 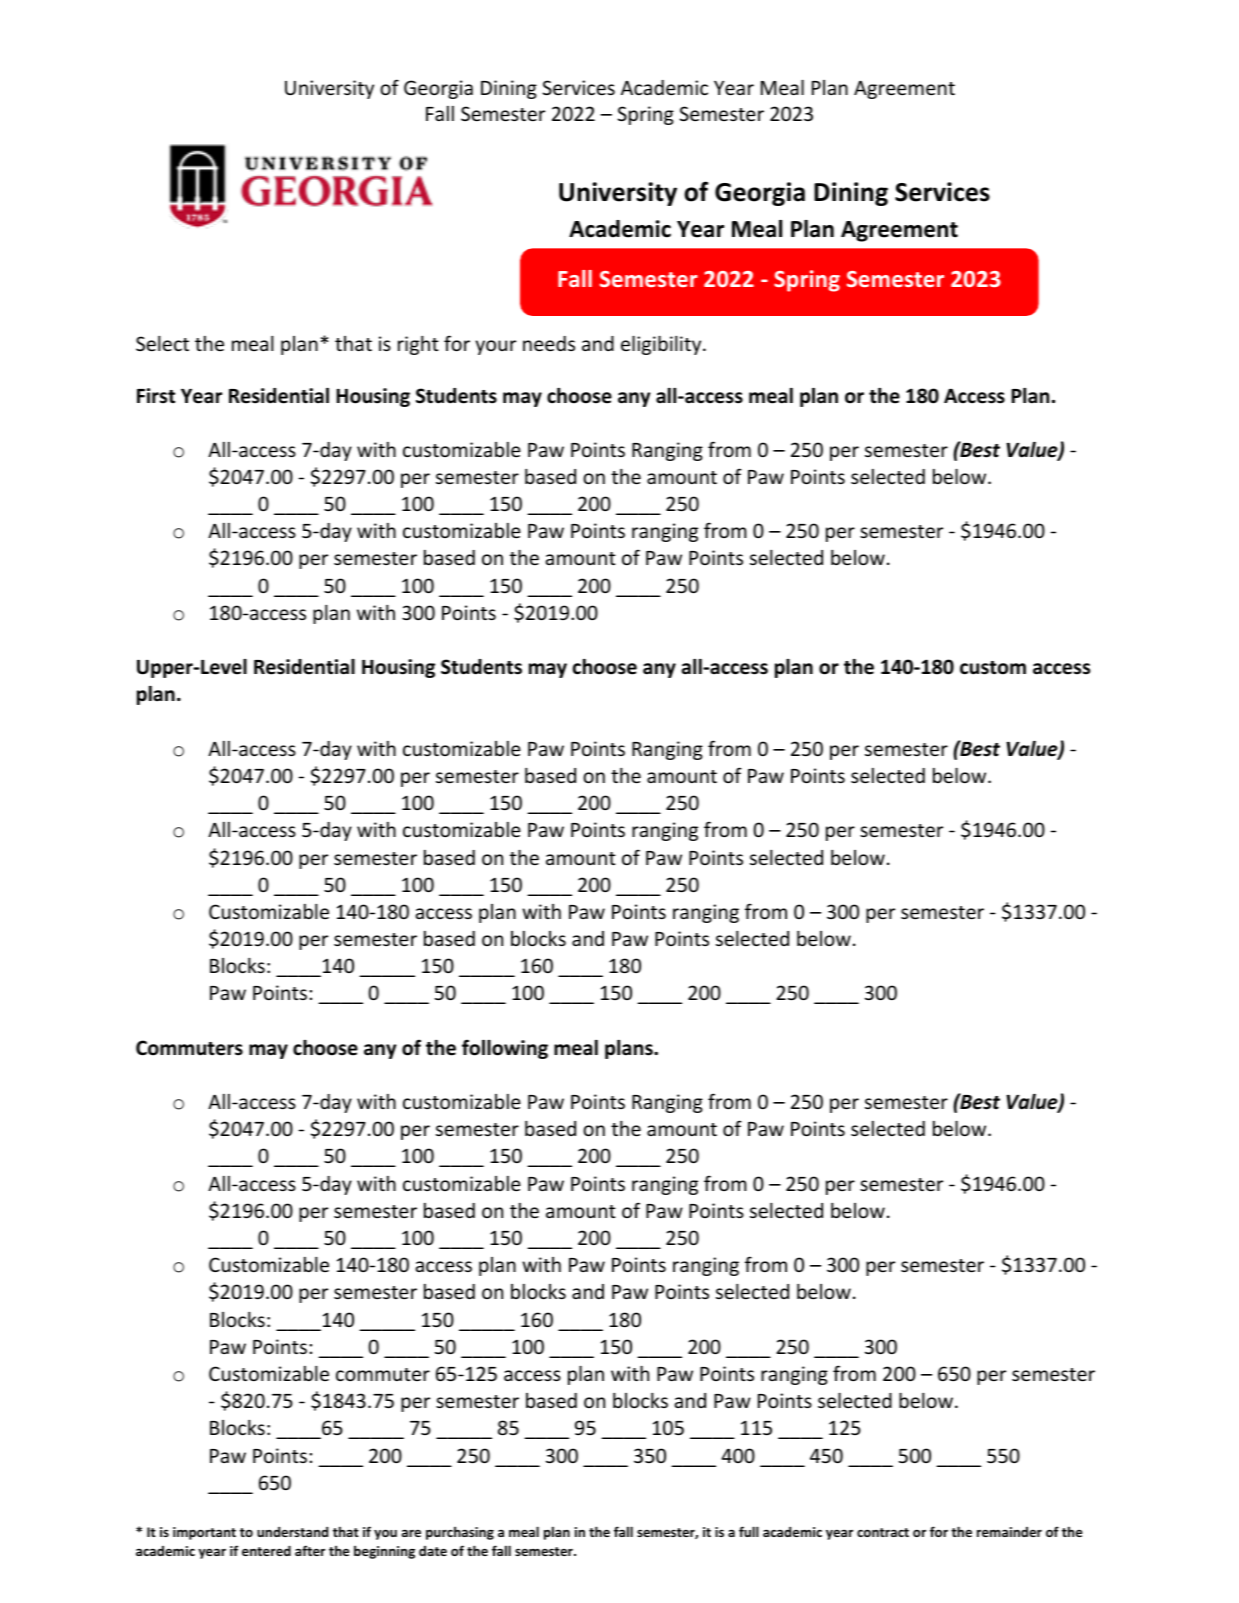 I want to click on contract, so click(x=883, y=1532).
